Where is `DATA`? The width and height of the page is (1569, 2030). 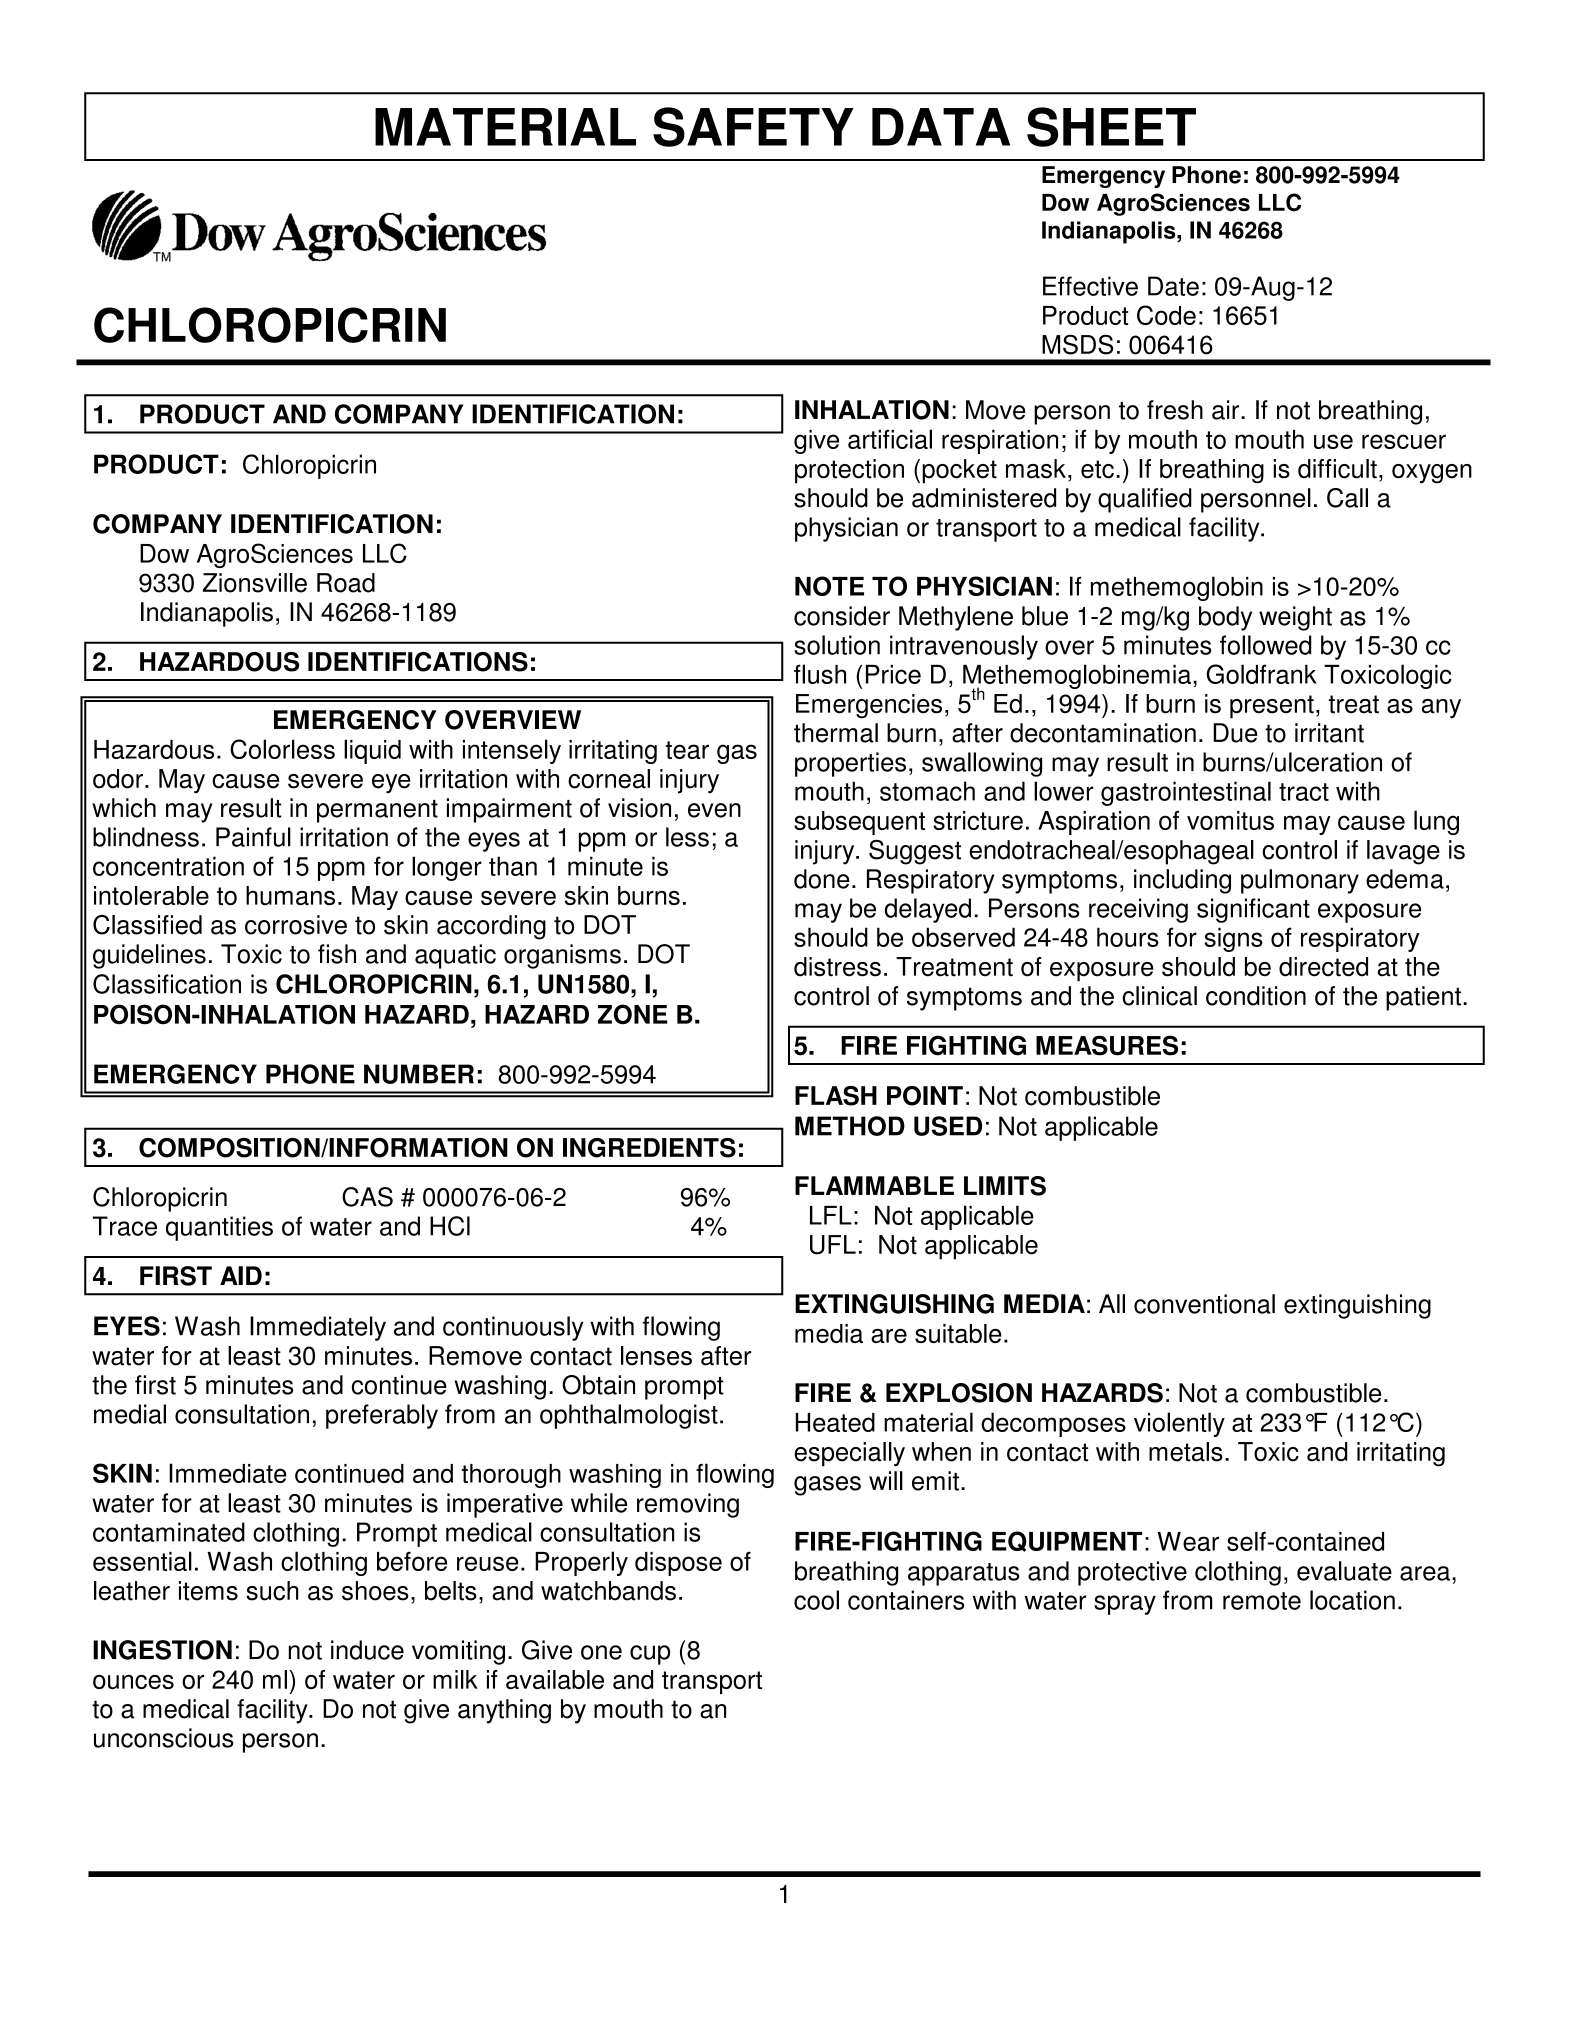
DATA is located at coordinates (941, 127).
